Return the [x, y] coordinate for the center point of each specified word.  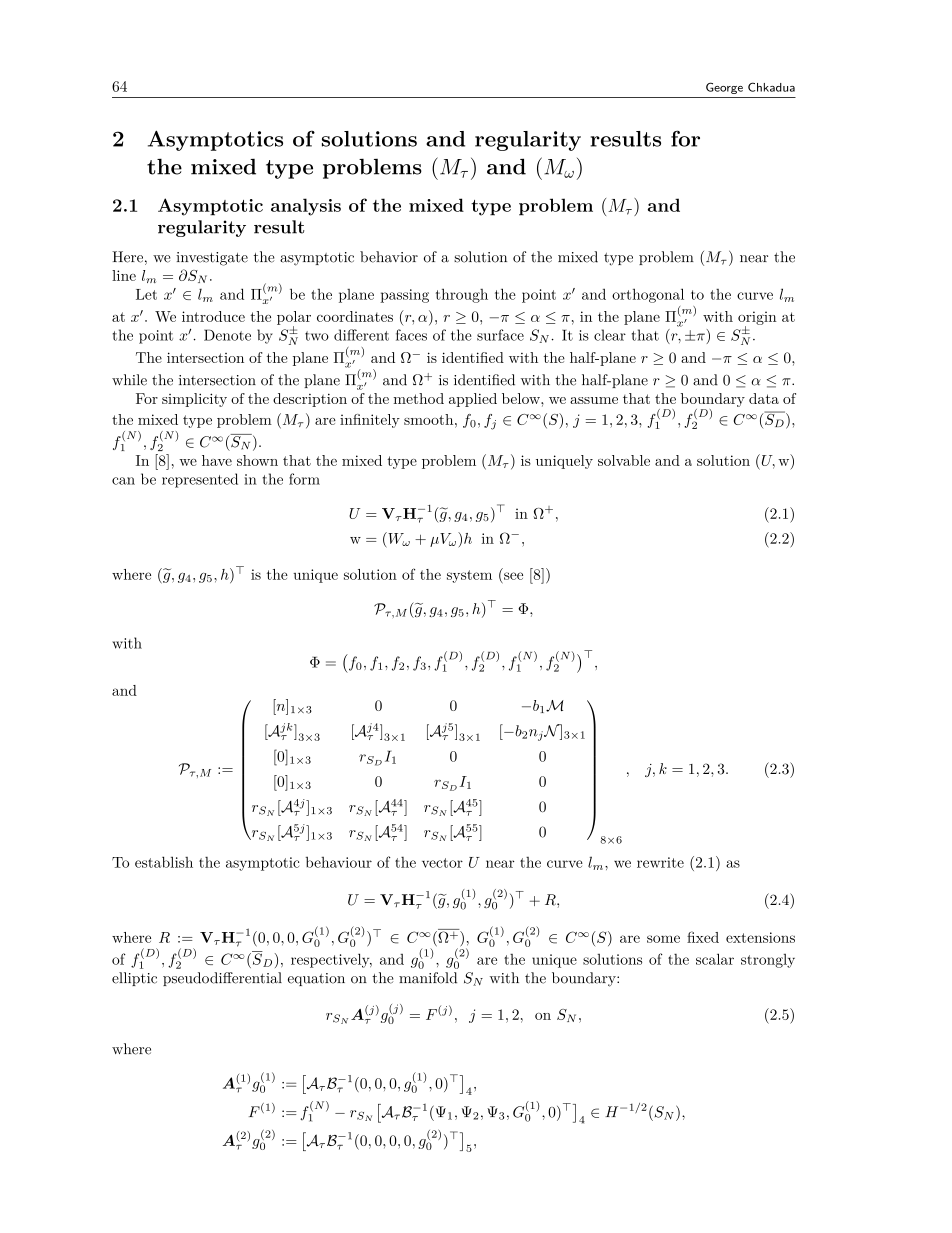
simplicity [194, 400]
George [724, 88]
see [513, 576]
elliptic [134, 979]
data [764, 398]
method [418, 398]
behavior [389, 257]
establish [164, 862]
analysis [306, 207]
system [469, 576]
